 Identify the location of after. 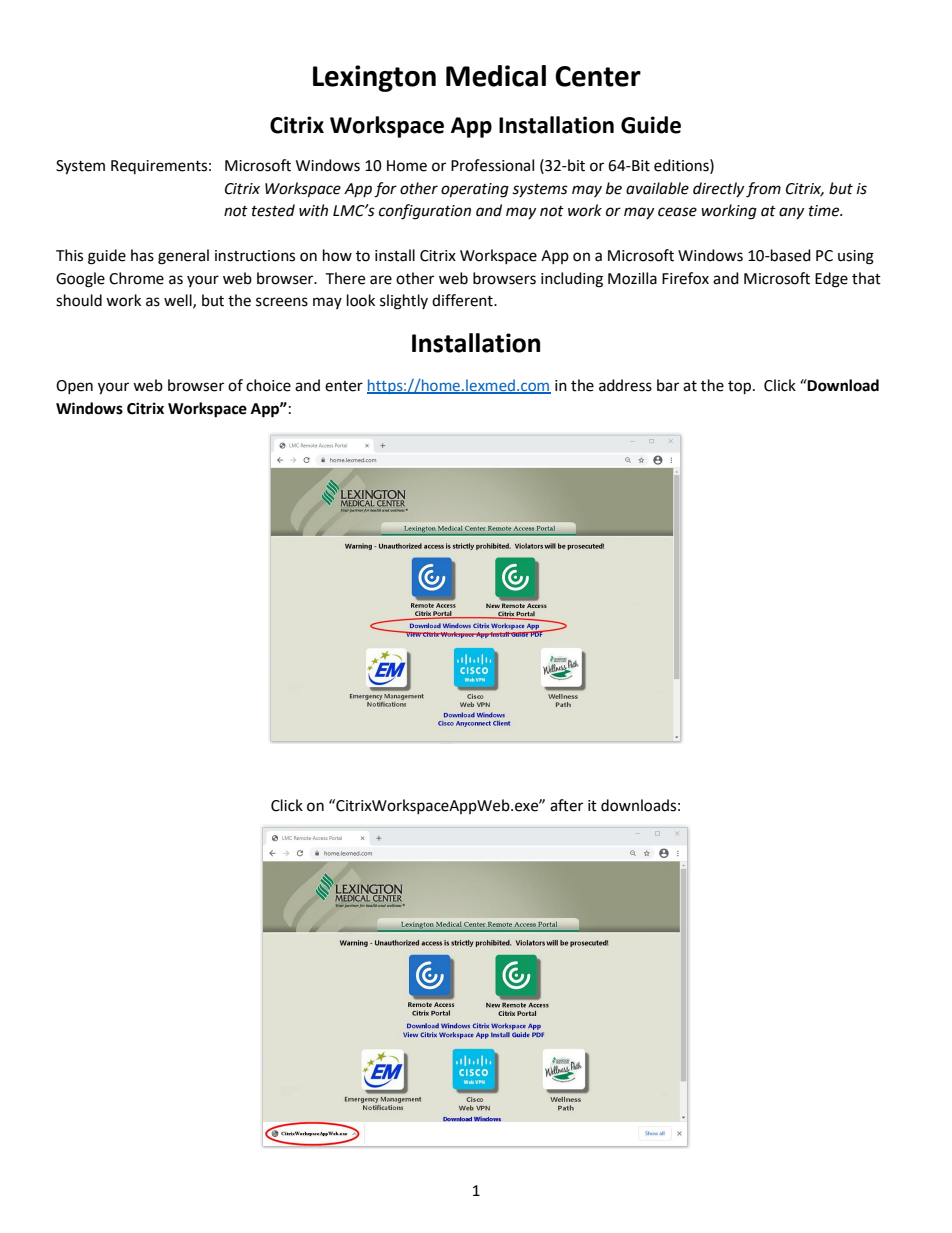
(566, 805).
